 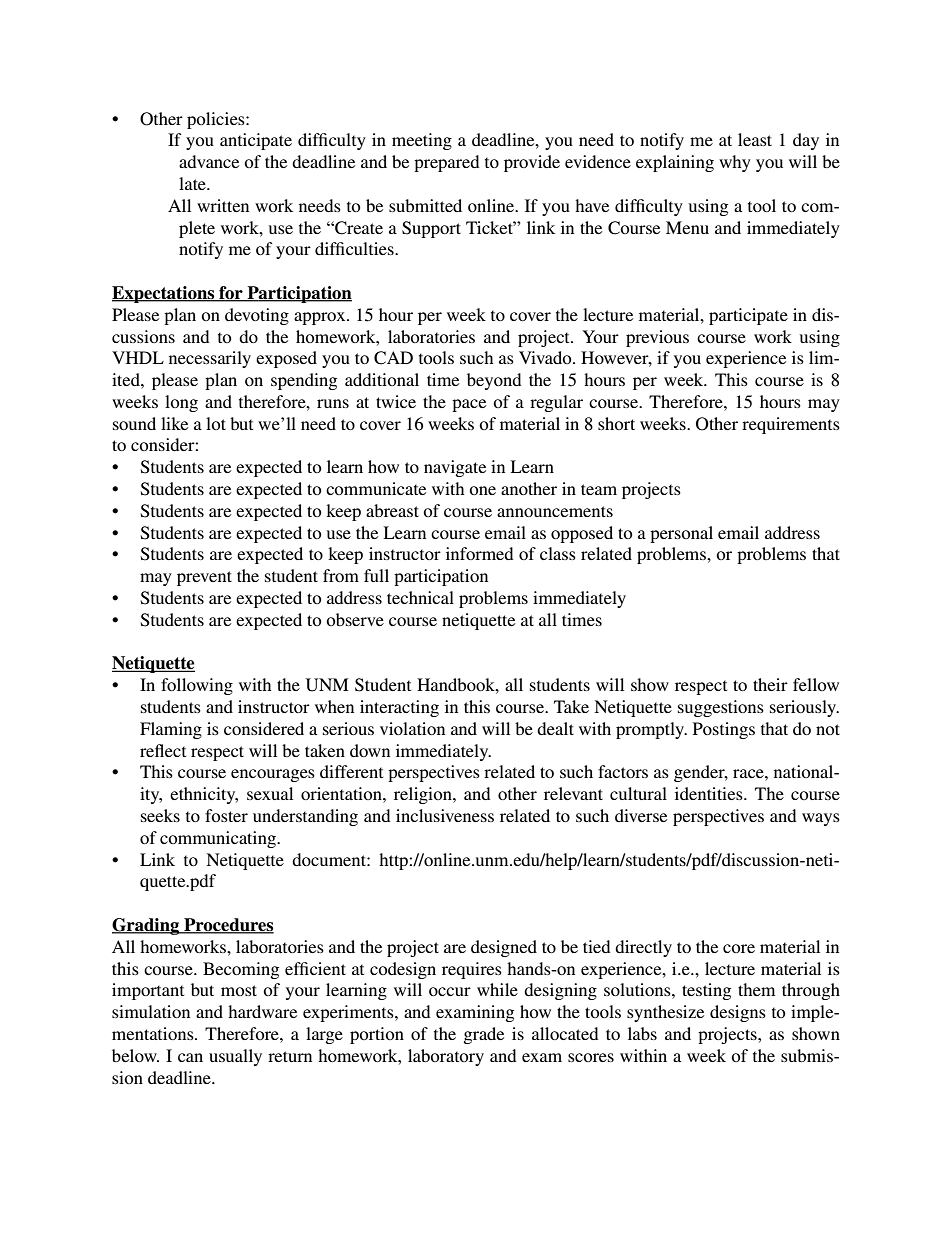 What do you see at coordinates (235, 1057) in the screenshot?
I see `usually` at bounding box center [235, 1057].
